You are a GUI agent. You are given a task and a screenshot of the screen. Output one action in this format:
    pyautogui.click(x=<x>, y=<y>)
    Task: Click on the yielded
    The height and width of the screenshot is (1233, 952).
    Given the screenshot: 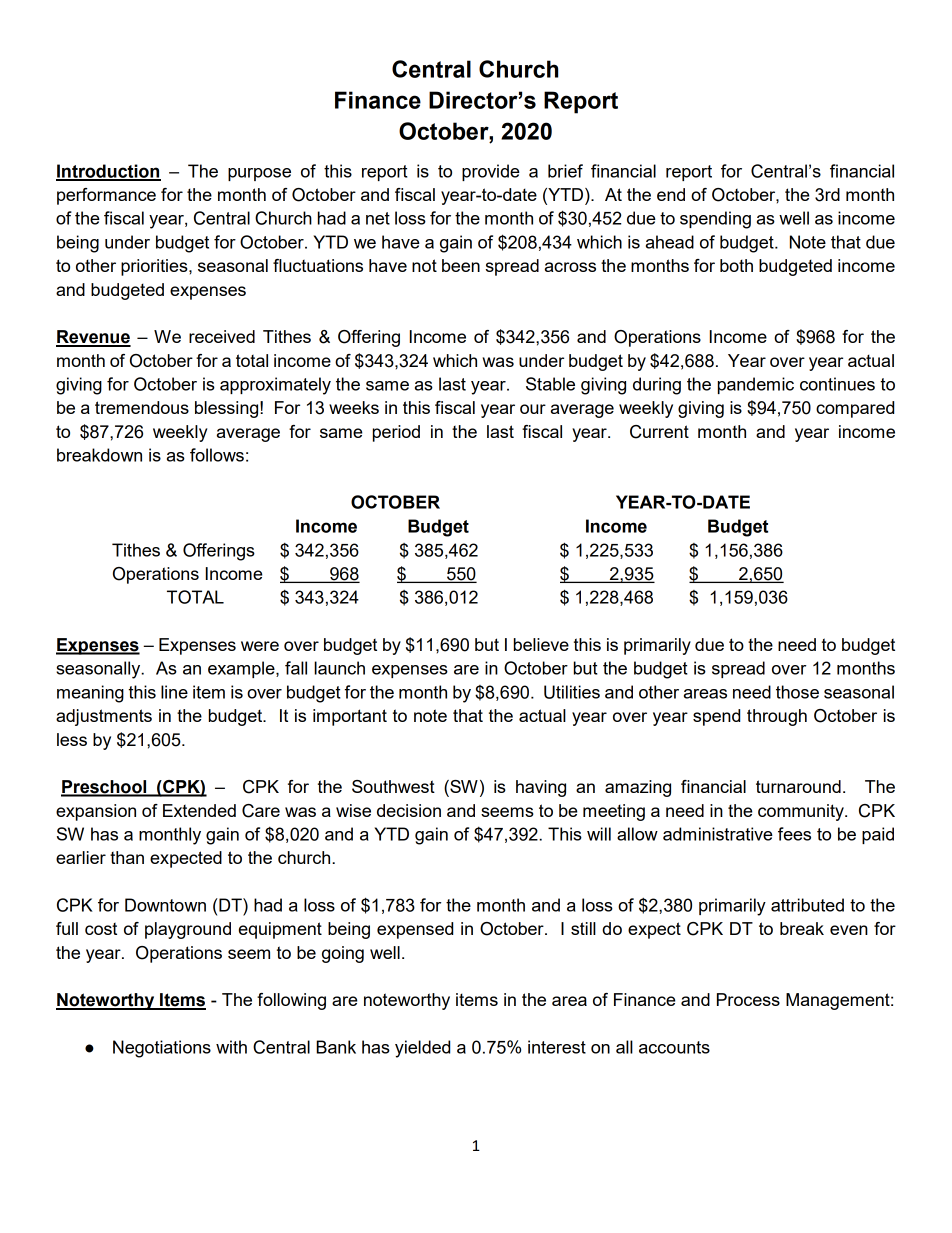 What is the action you would take?
    pyautogui.click(x=422, y=1049)
